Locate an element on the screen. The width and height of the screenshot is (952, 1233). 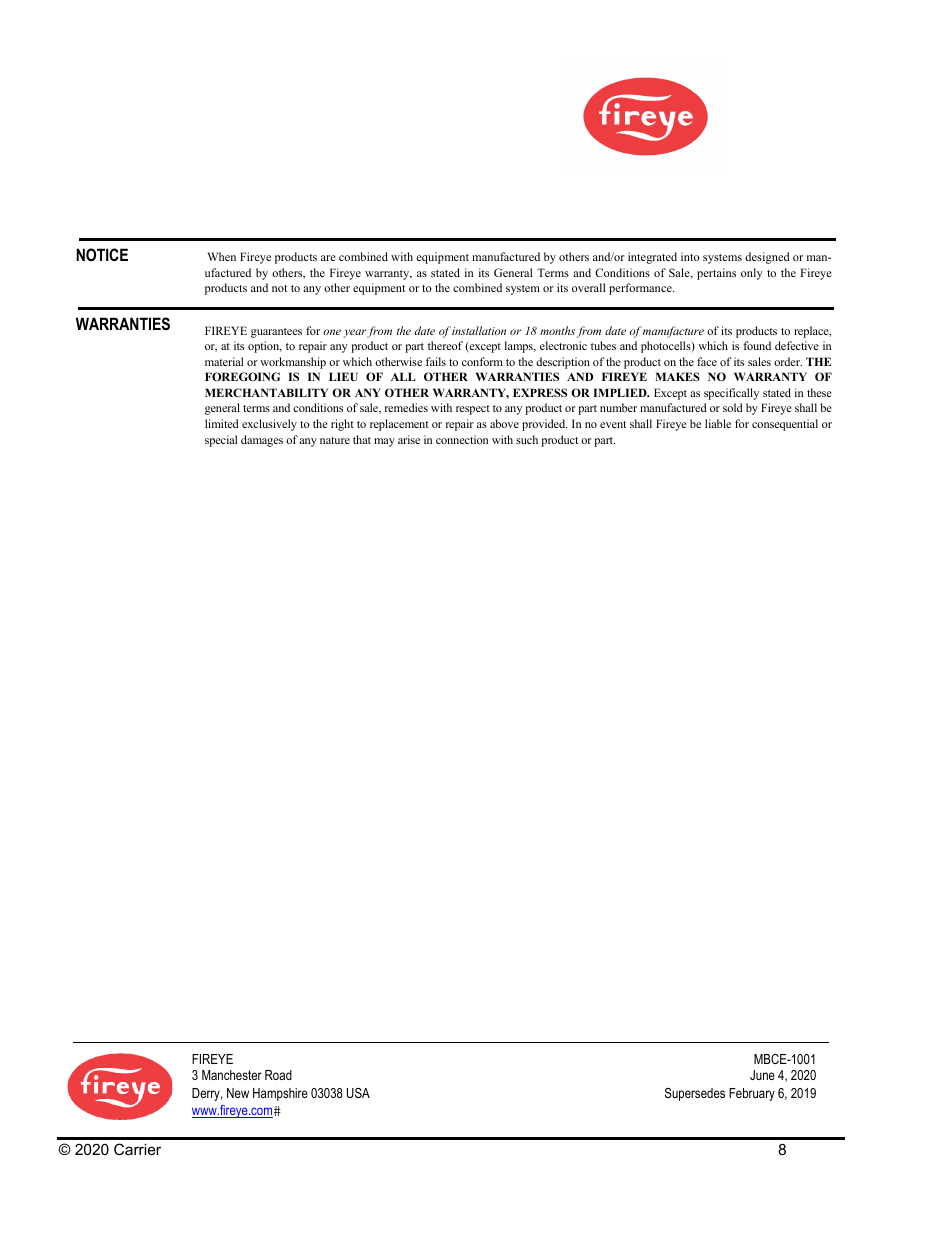
connection is located at coordinates (462, 439).
